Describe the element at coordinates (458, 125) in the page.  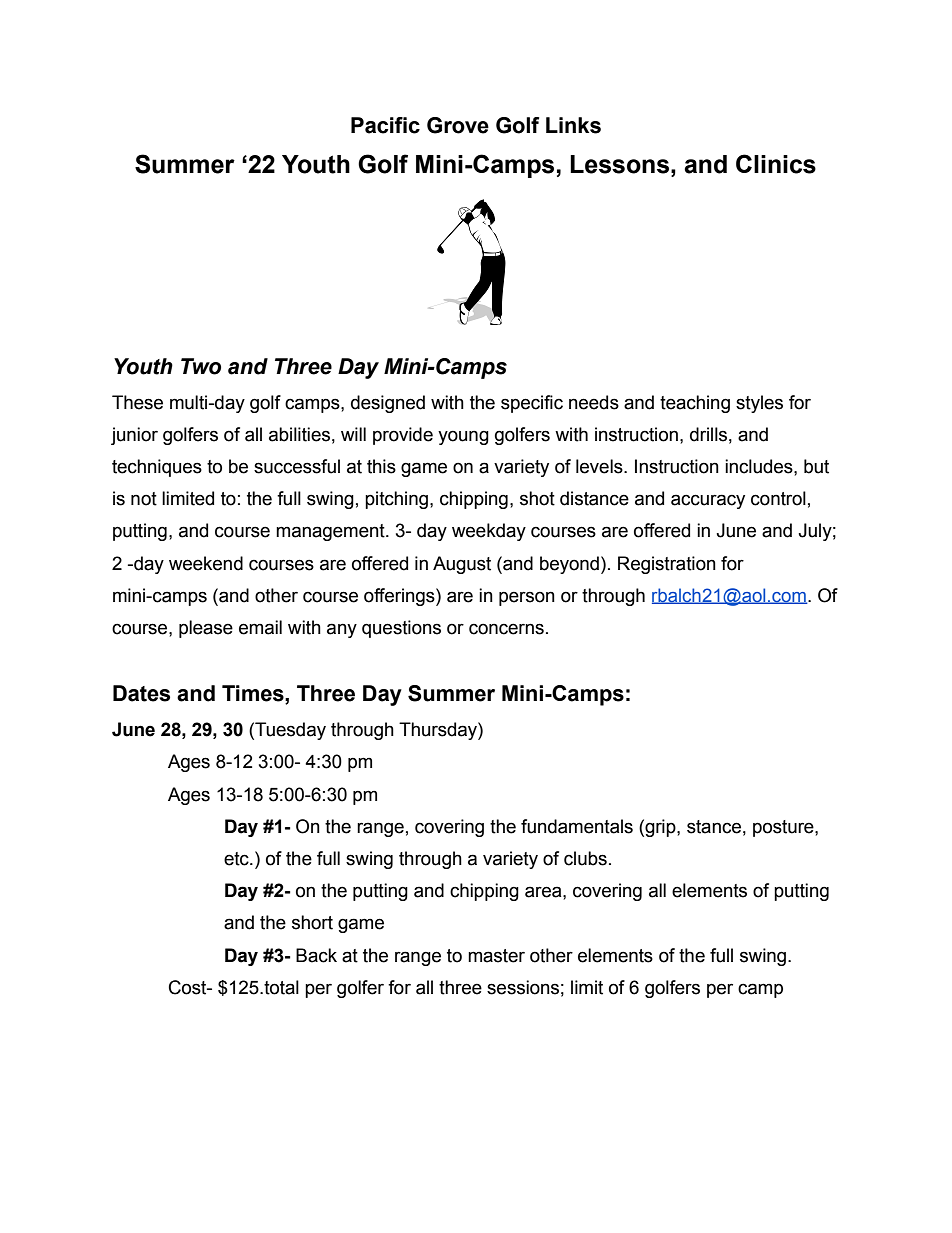
I see `Grove` at that location.
